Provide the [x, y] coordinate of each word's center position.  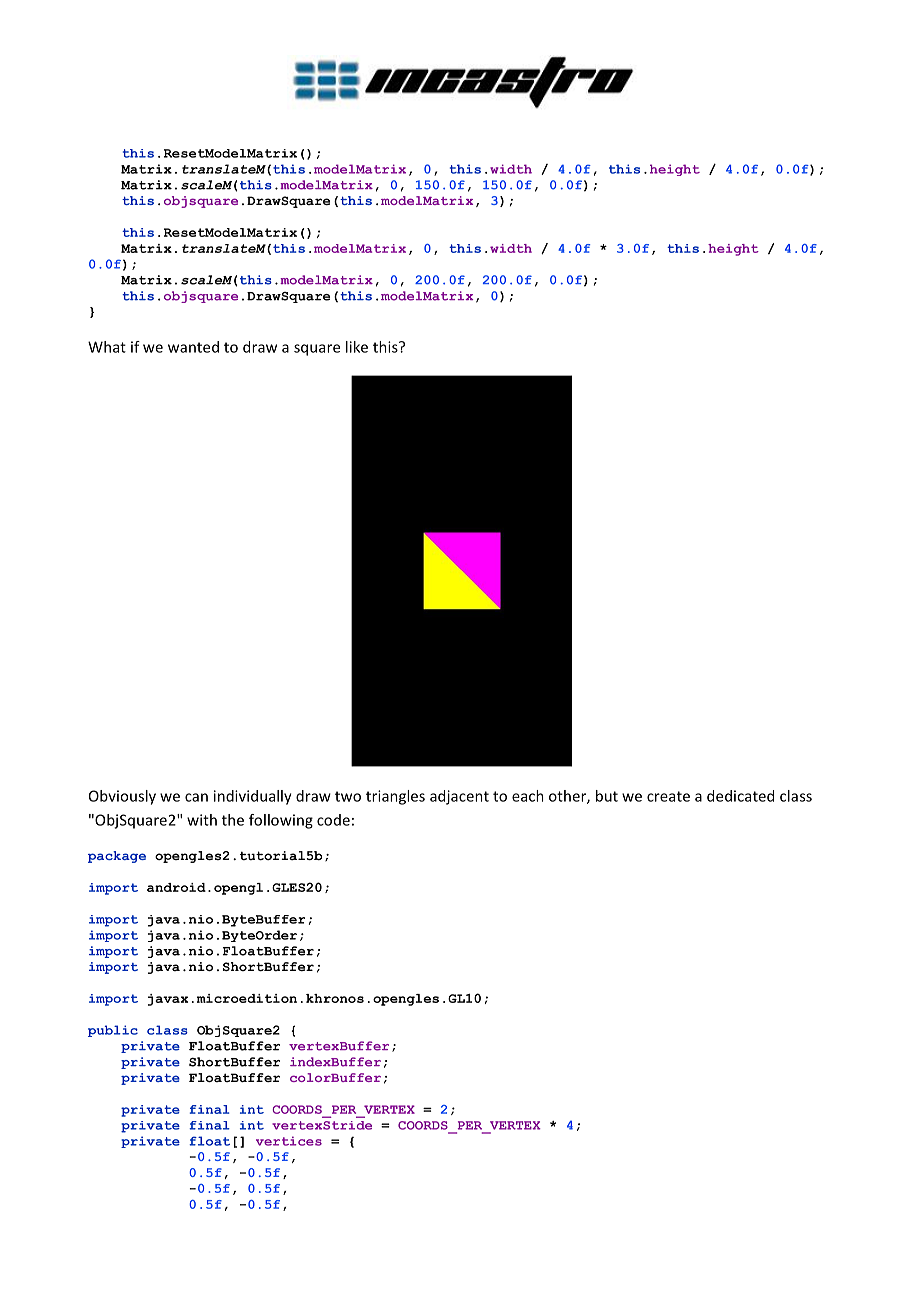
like [357, 347]
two [348, 796]
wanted [193, 347]
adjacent [459, 797]
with [202, 820]
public [113, 1031]
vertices [289, 1141]
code [333, 820]
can [196, 797]
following [281, 821]
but [607, 796]
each [528, 796]
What [107, 347]
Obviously [122, 797]
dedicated [740, 796]
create [668, 796]
